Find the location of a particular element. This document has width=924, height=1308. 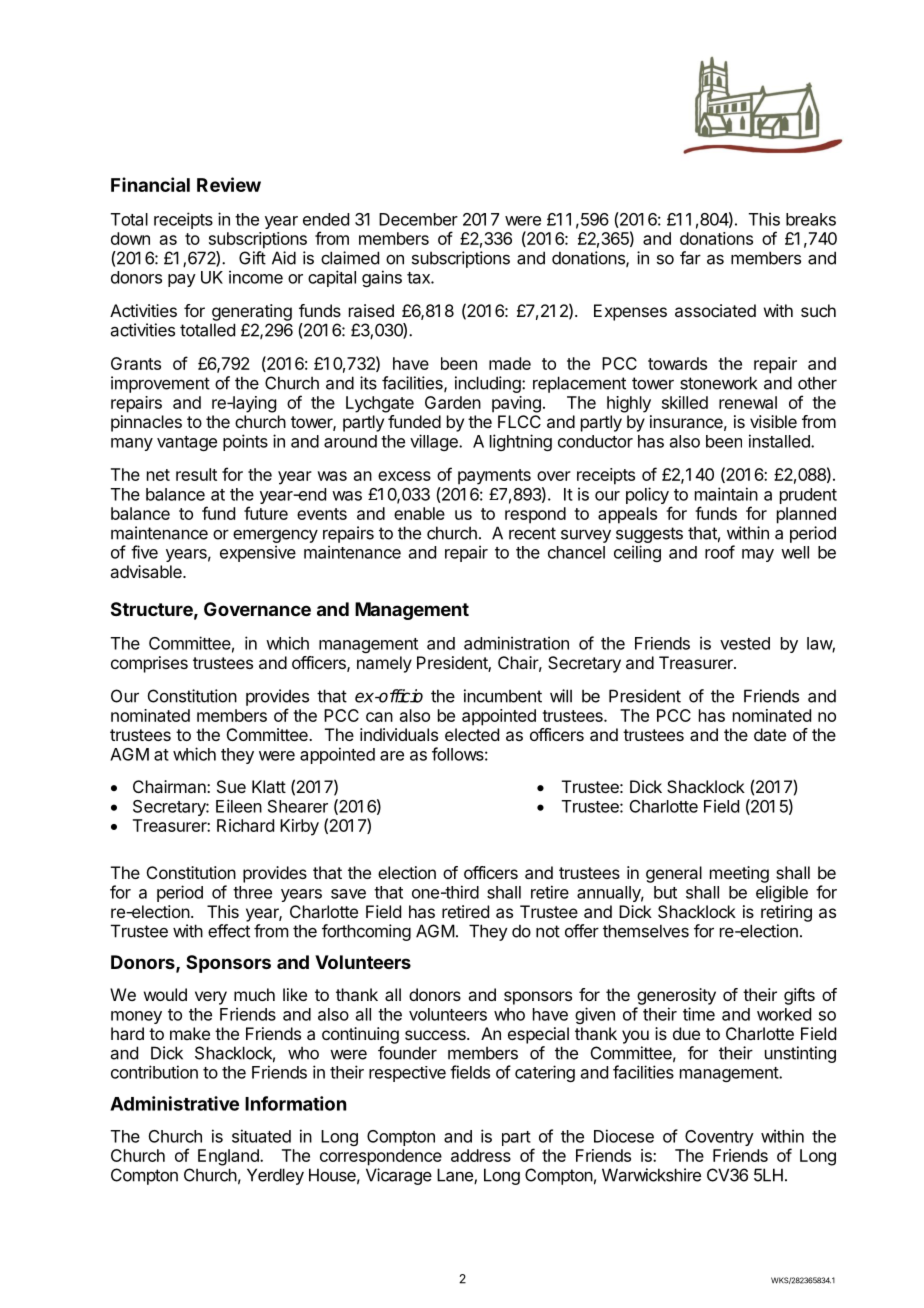

address is located at coordinates (481, 1155).
